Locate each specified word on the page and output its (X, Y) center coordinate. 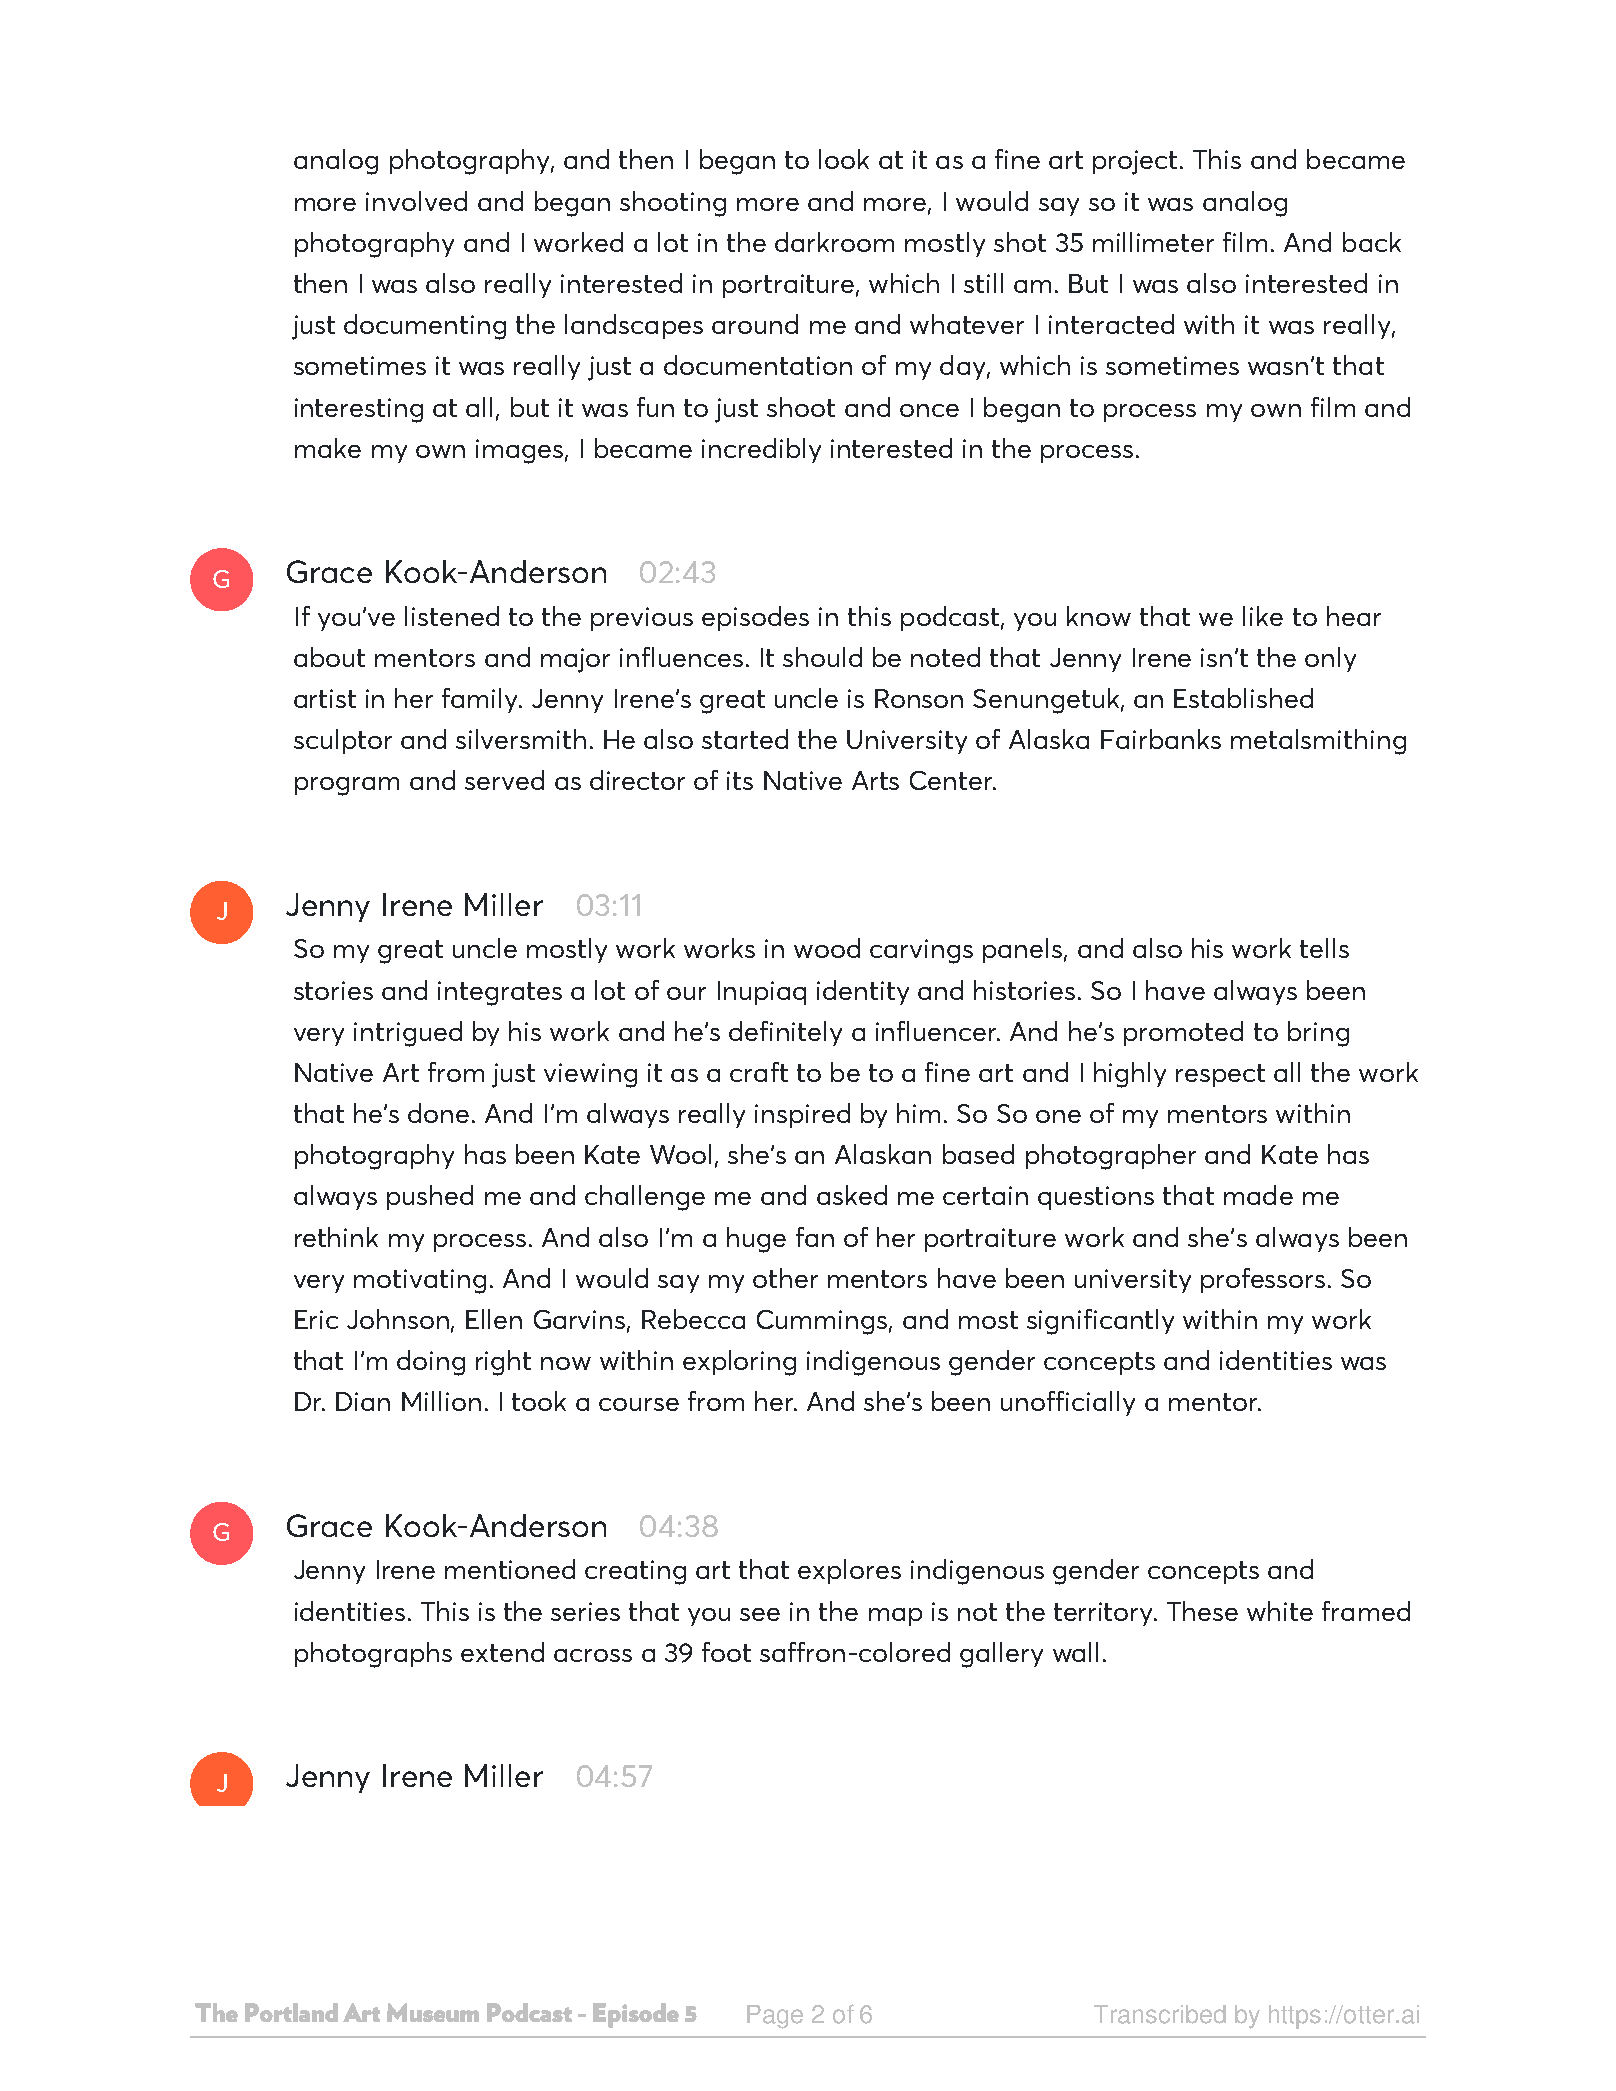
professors (1263, 1280)
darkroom (834, 242)
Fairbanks (1161, 739)
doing (431, 1363)
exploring (739, 1363)
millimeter (1153, 242)
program (347, 786)
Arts (875, 780)
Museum (433, 2012)
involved (416, 201)
